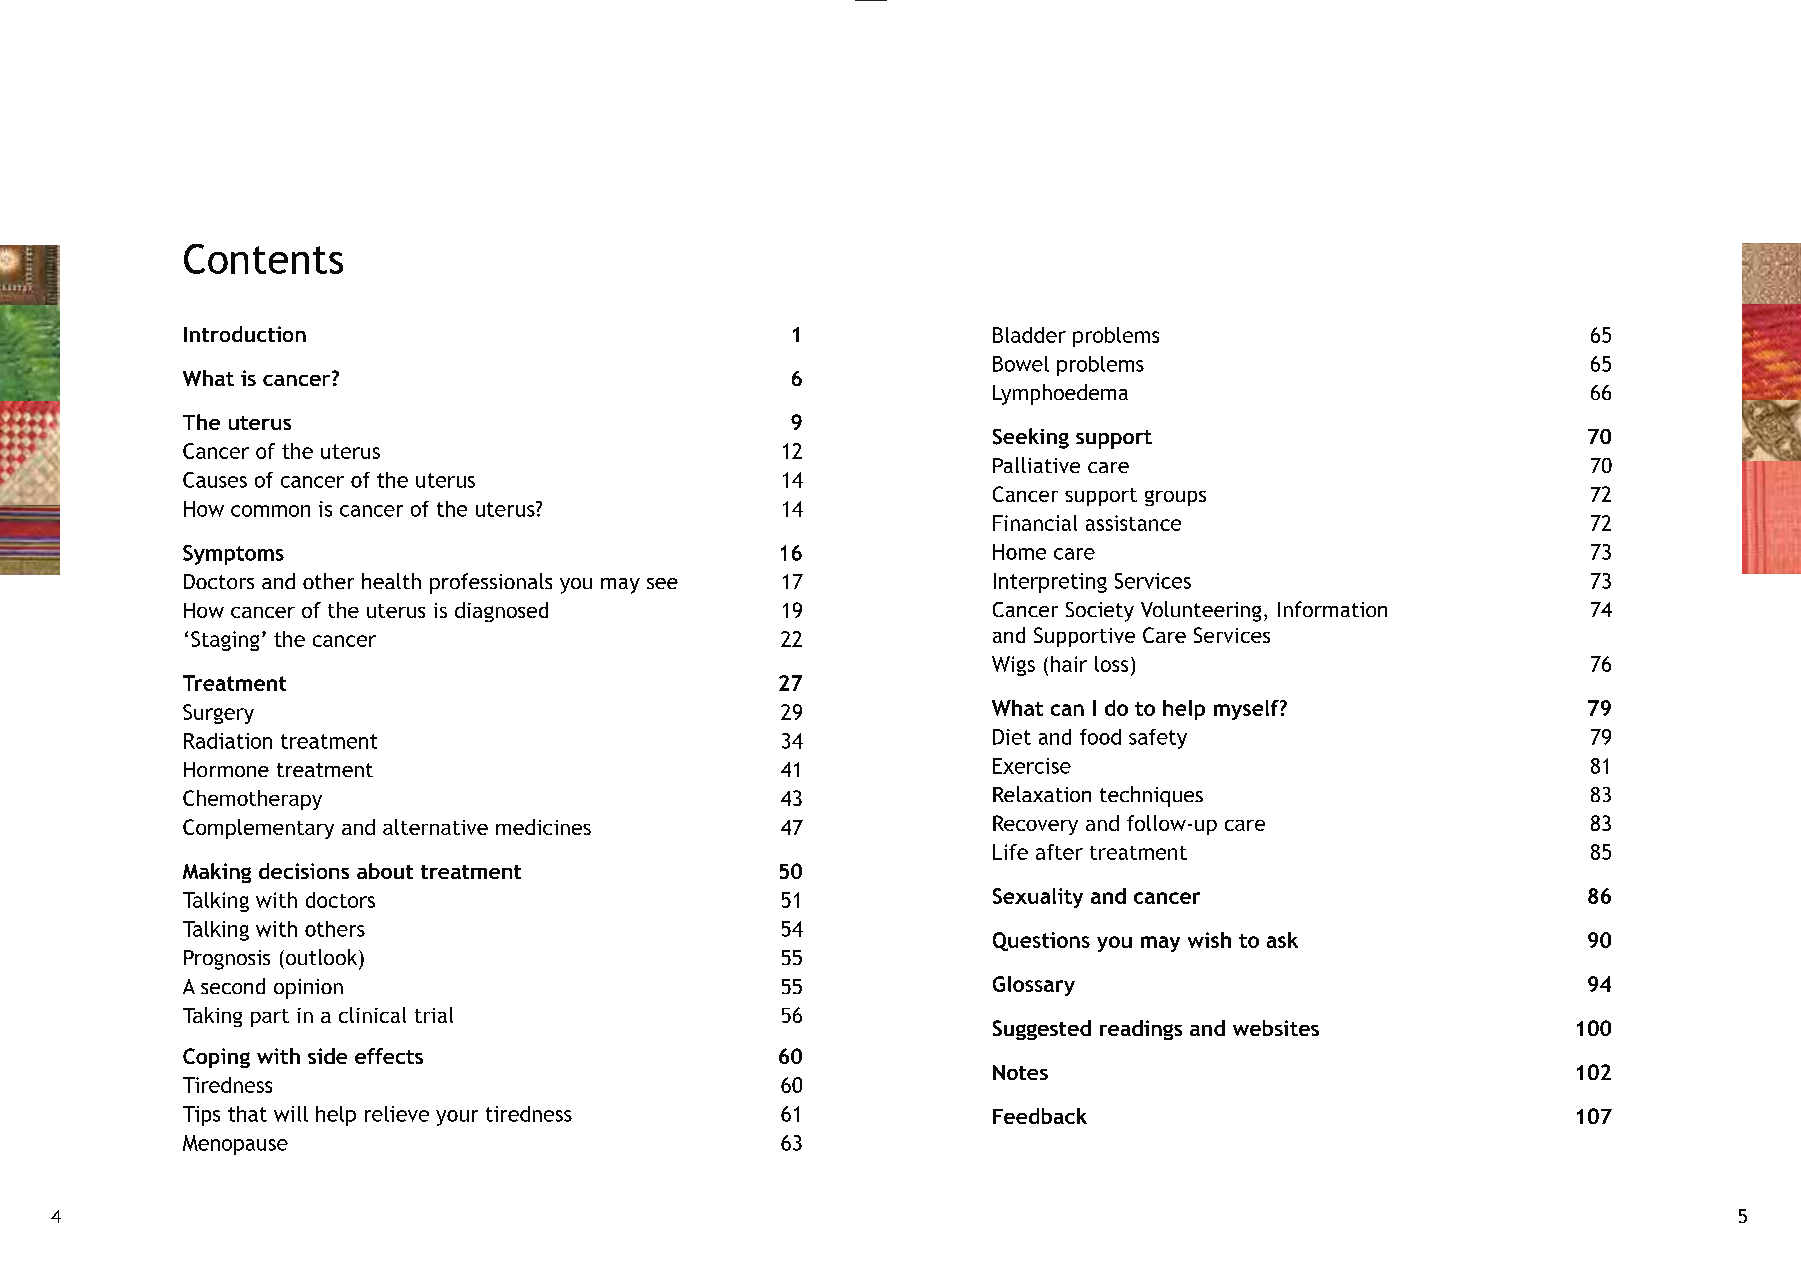 The image size is (1801, 1278). What do you see at coordinates (1020, 1072) in the document?
I see `Notes` at bounding box center [1020, 1072].
